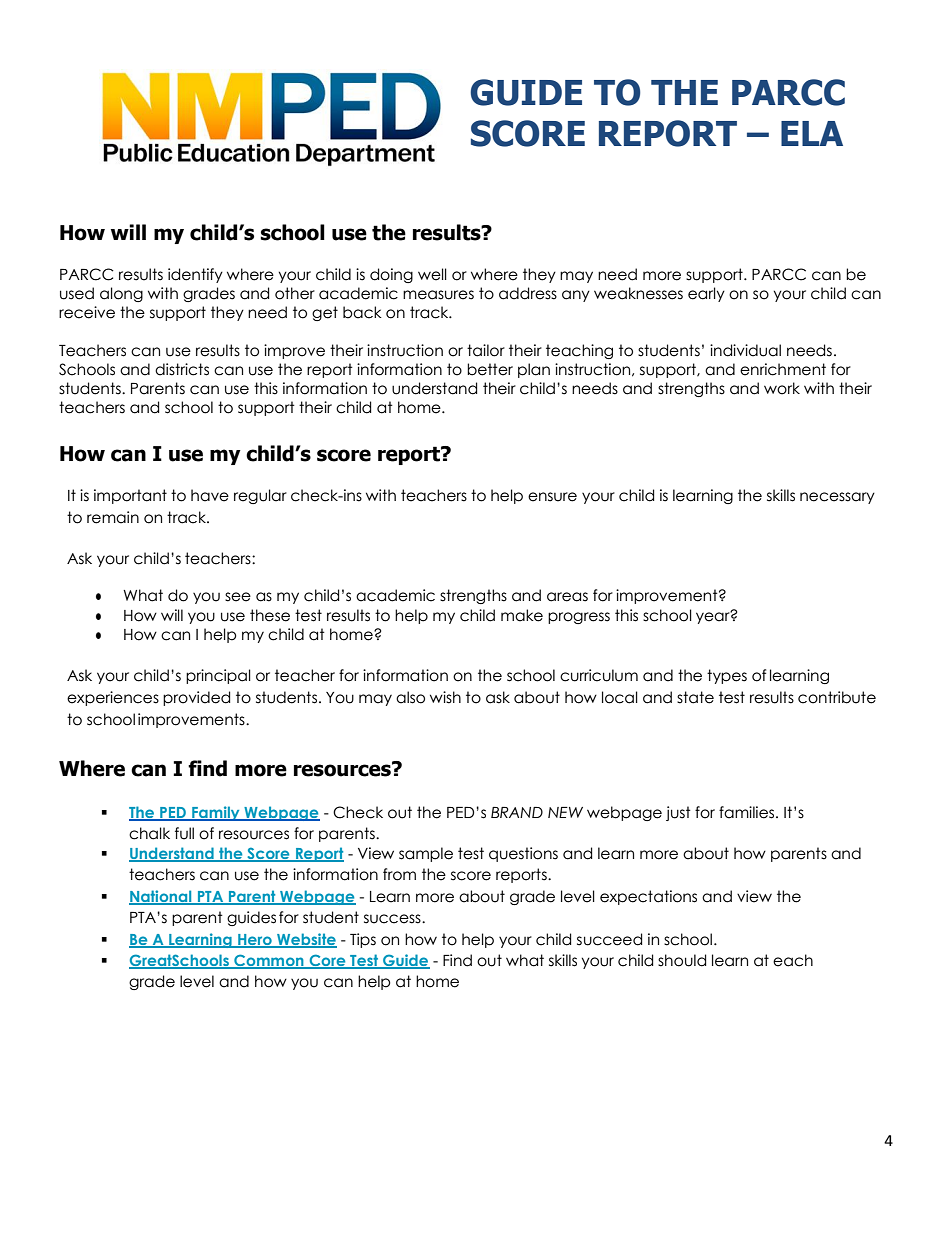 Image resolution: width=952 pixels, height=1233 pixels. What do you see at coordinates (161, 897) in the screenshot?
I see `National` at bounding box center [161, 897].
